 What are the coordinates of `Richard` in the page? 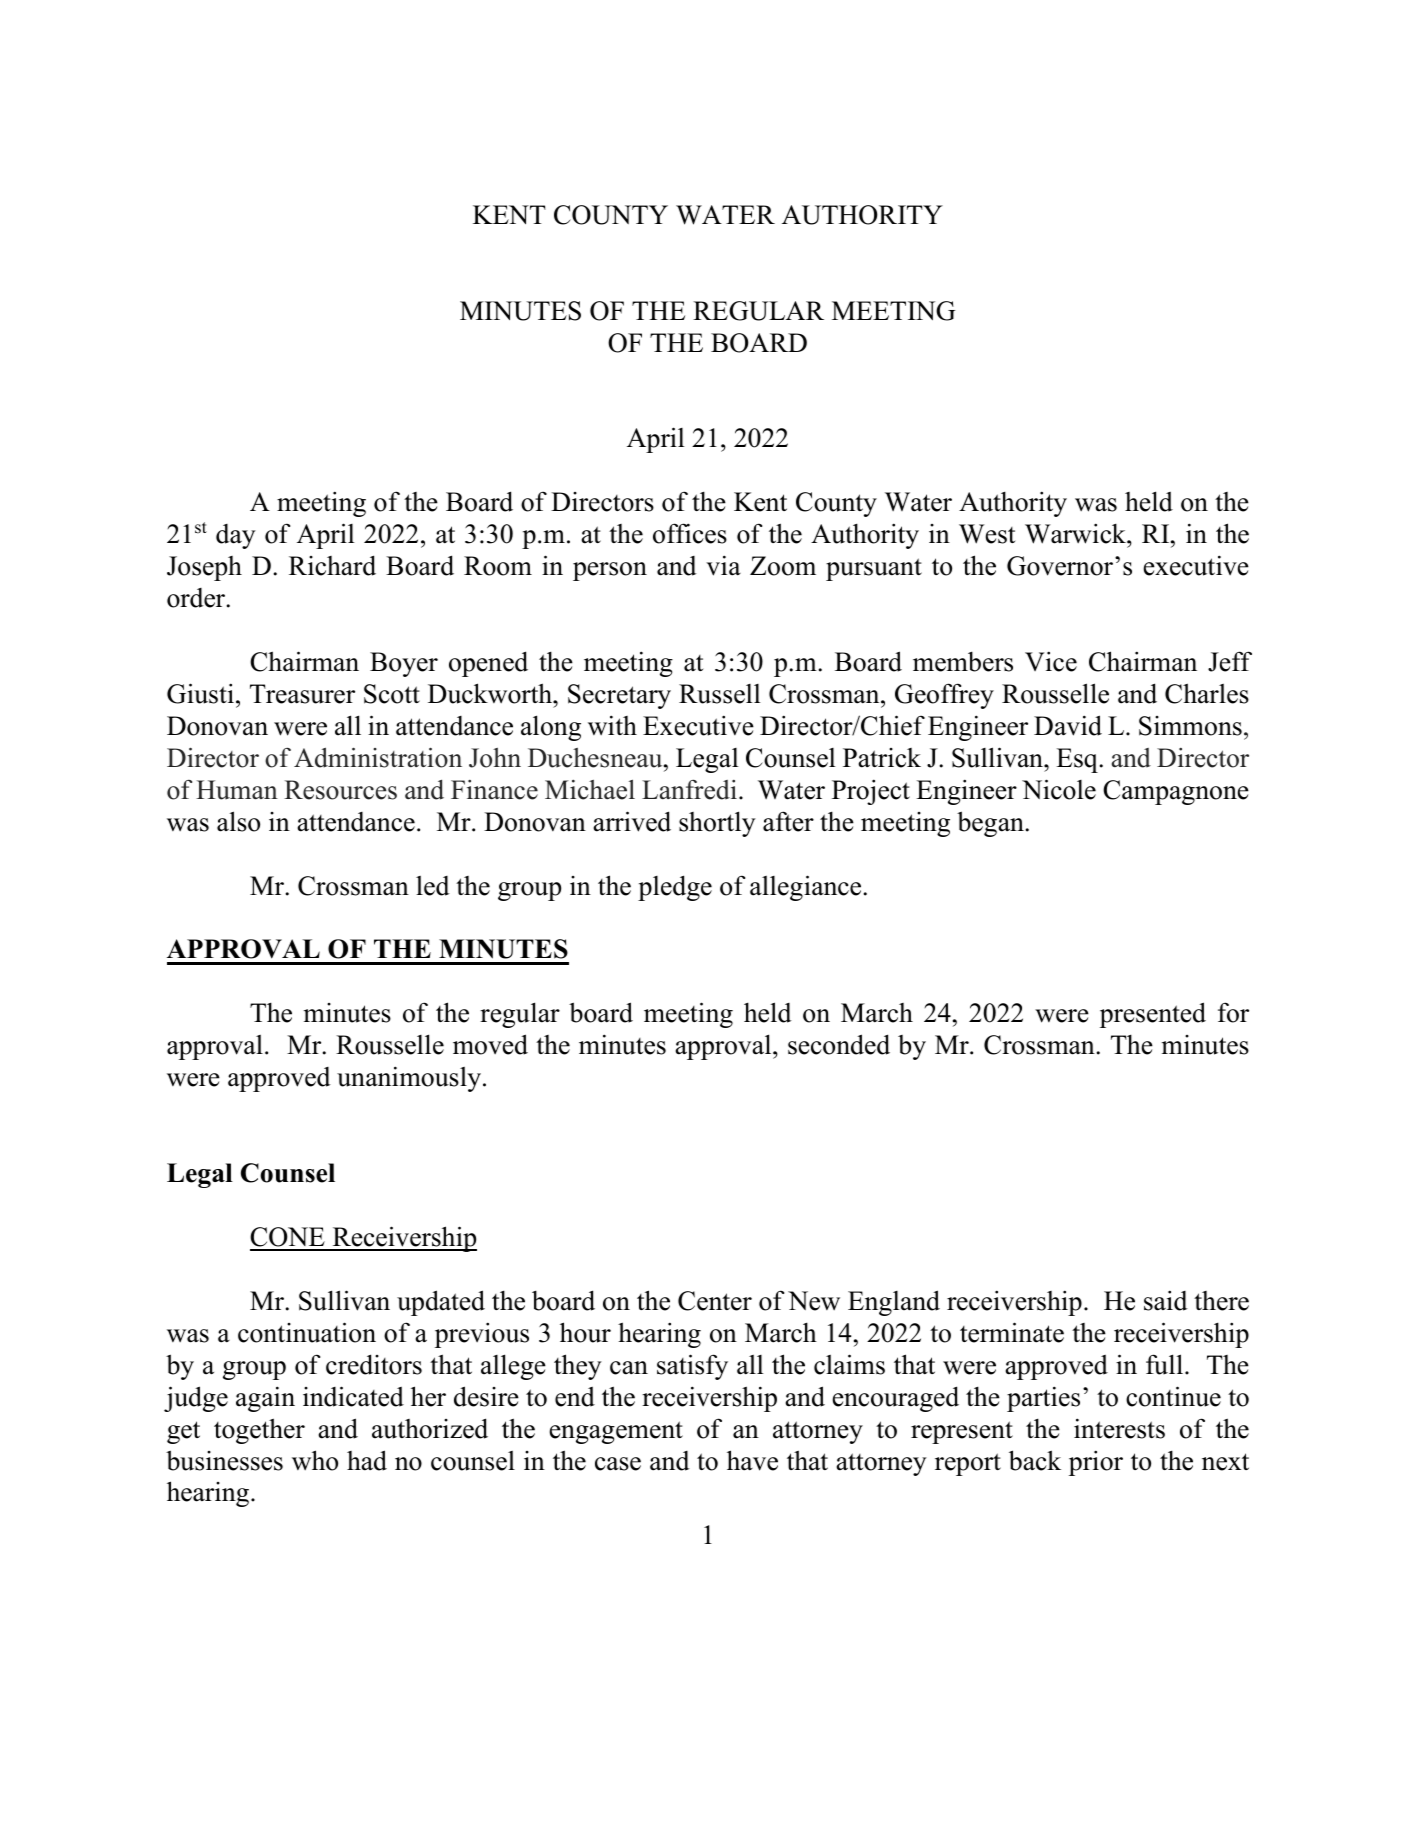 It's located at (332, 565).
